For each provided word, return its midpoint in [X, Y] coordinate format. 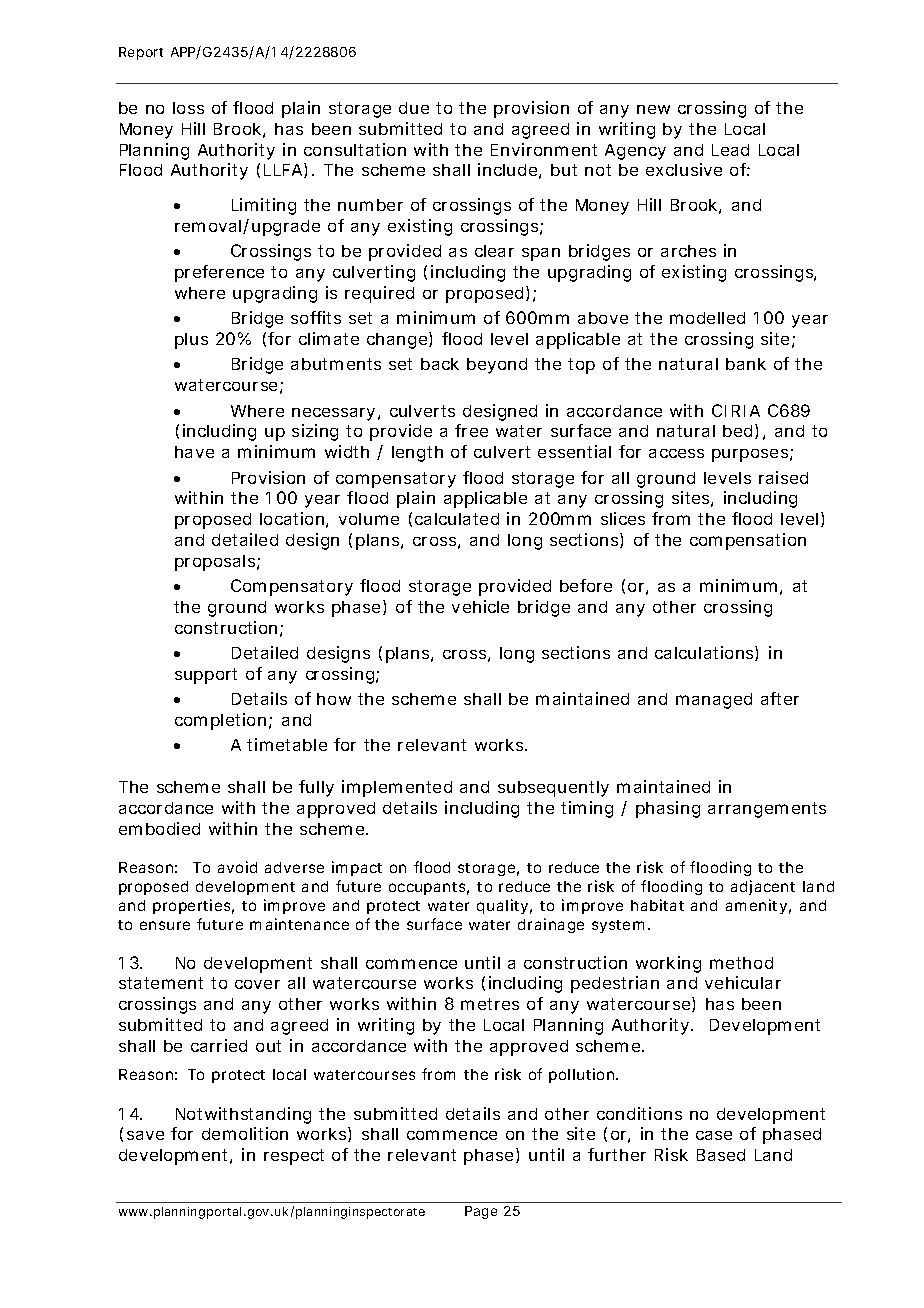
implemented [397, 788]
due [414, 108]
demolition [245, 1133]
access [676, 453]
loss [188, 108]
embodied [159, 828]
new [653, 109]
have [194, 452]
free [471, 430]
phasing [668, 809]
